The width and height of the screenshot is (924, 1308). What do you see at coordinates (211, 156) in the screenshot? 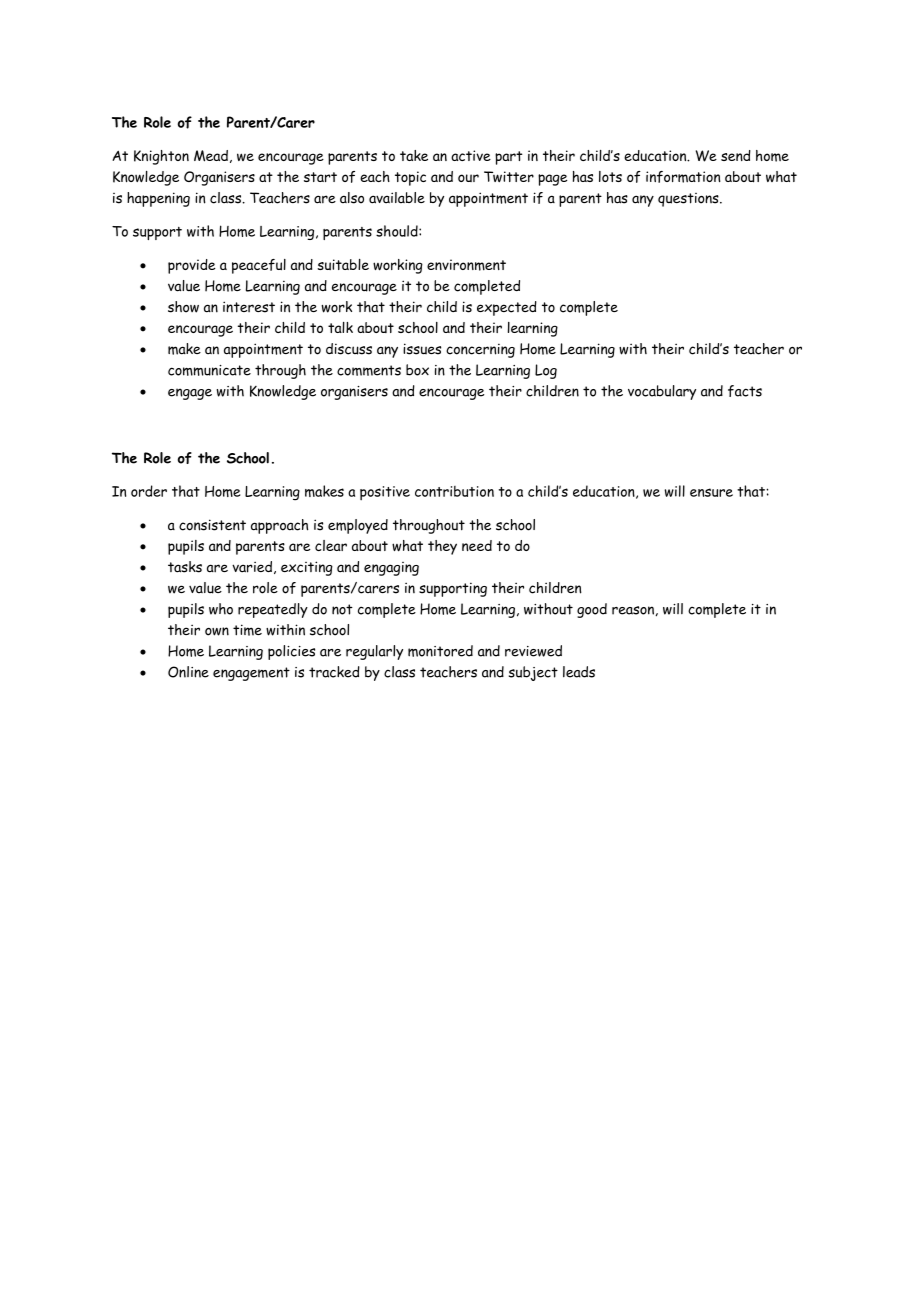
I see `Mead` at bounding box center [211, 156].
